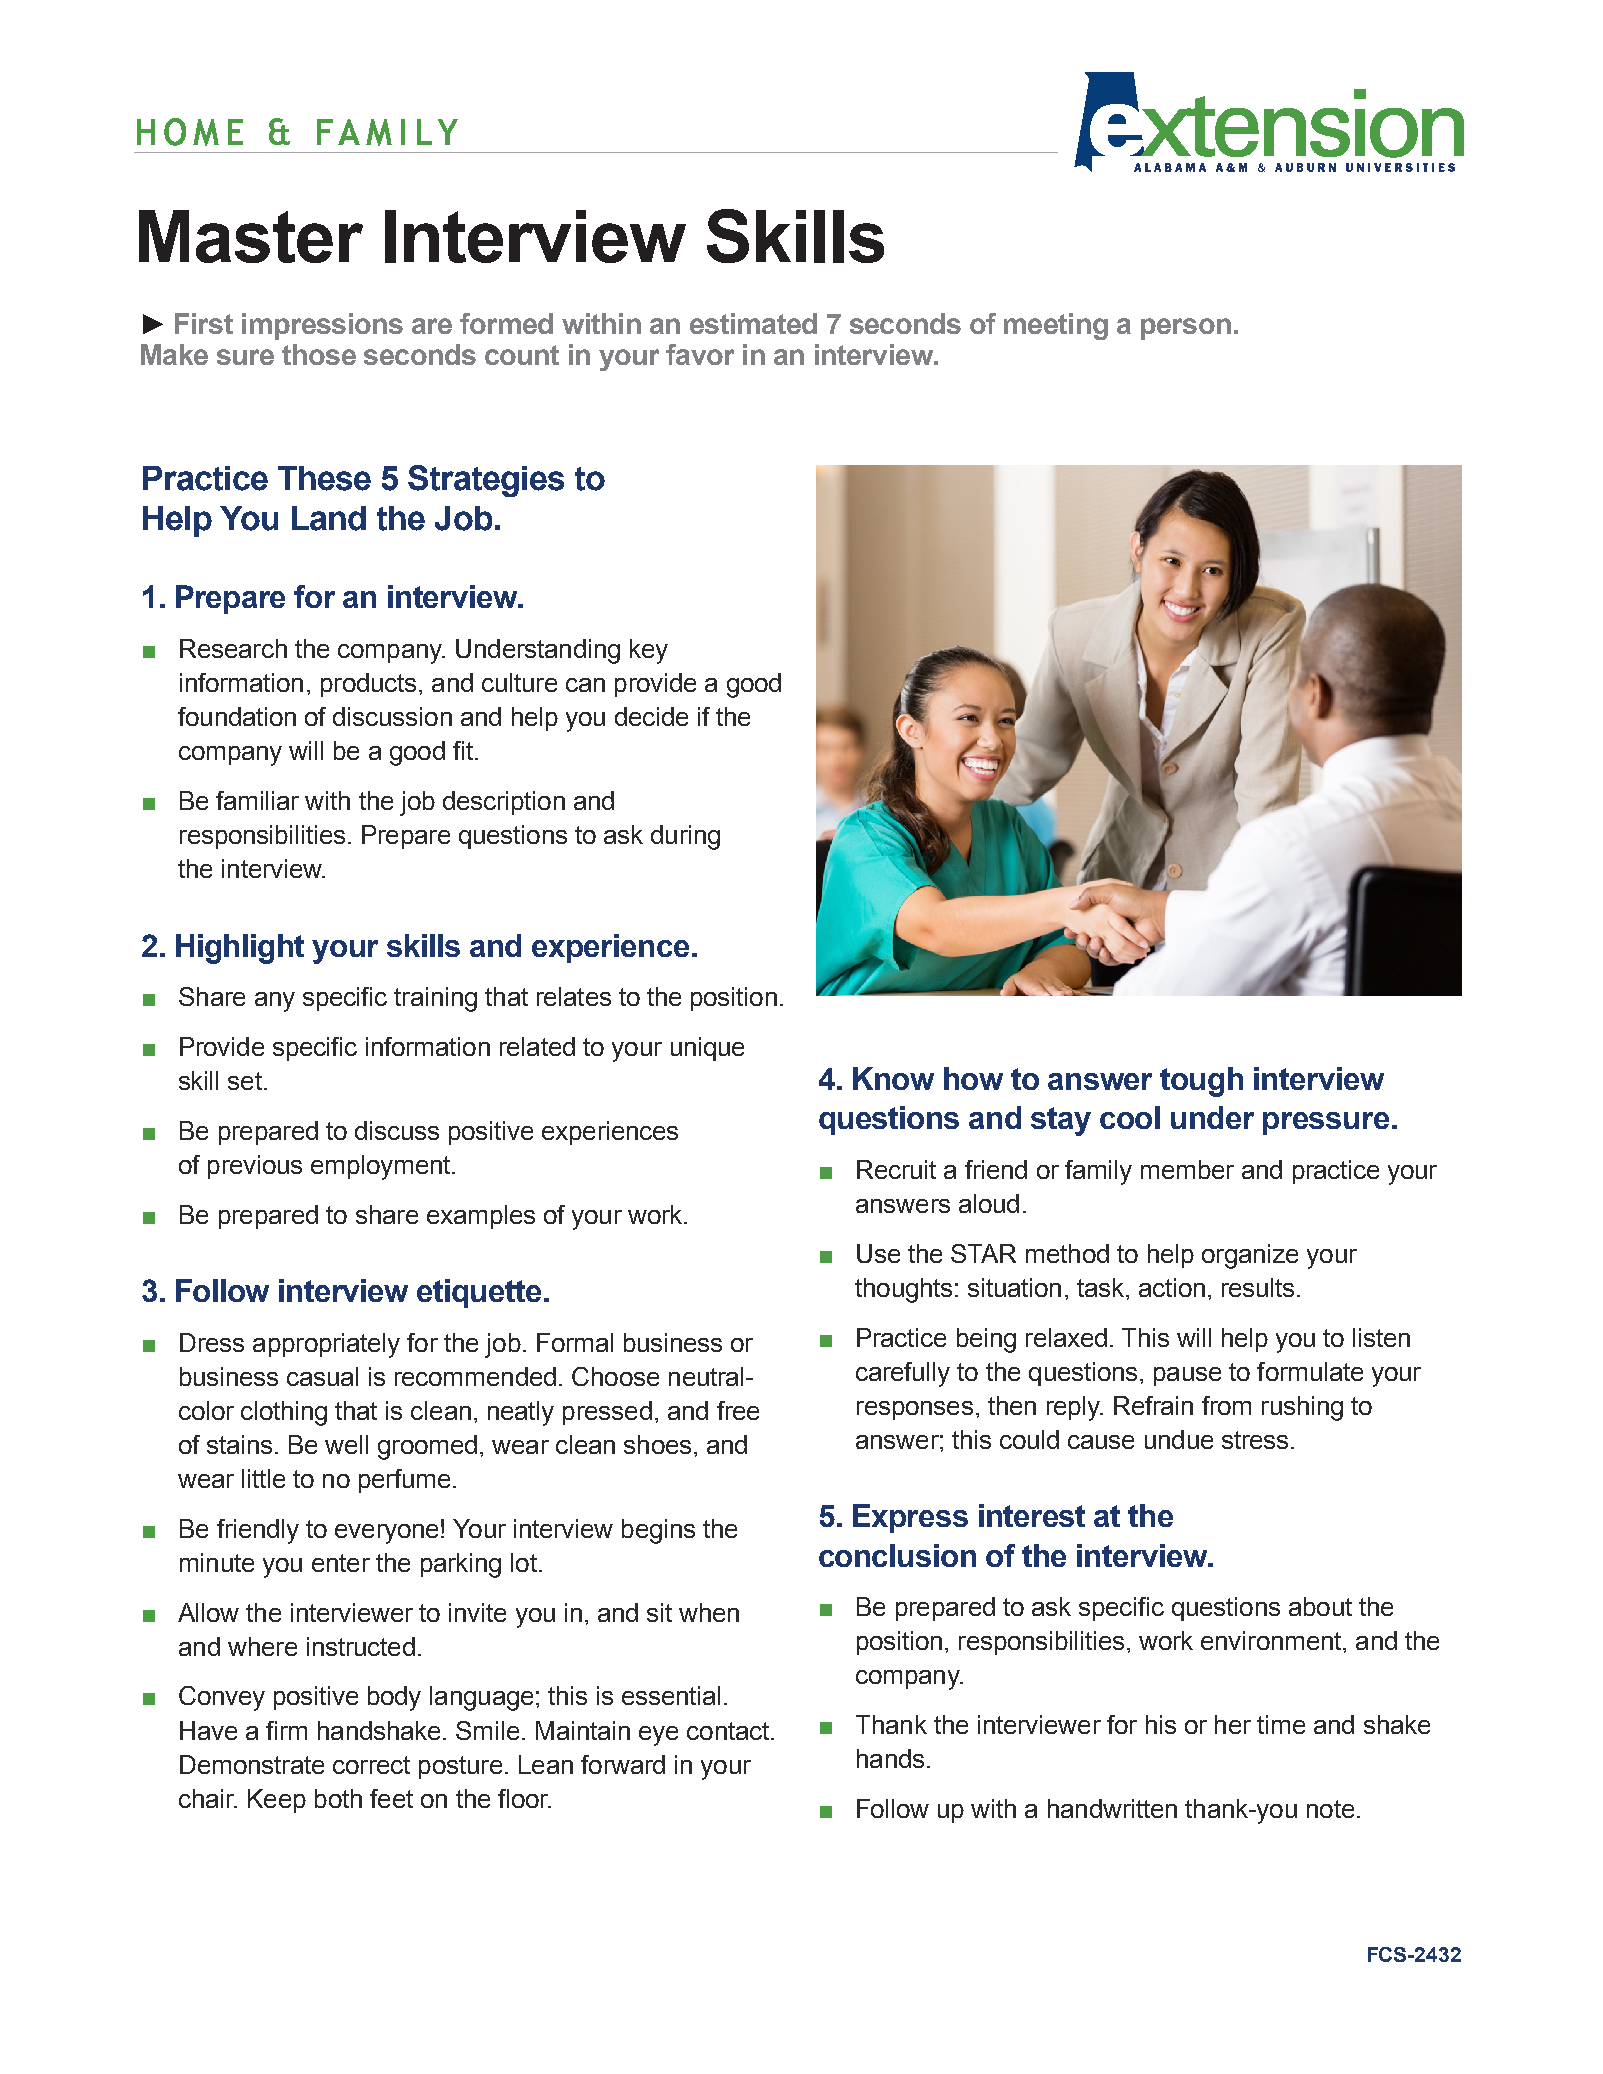 Image resolution: width=1603 pixels, height=2074 pixels. I want to click on correct, so click(371, 1765).
